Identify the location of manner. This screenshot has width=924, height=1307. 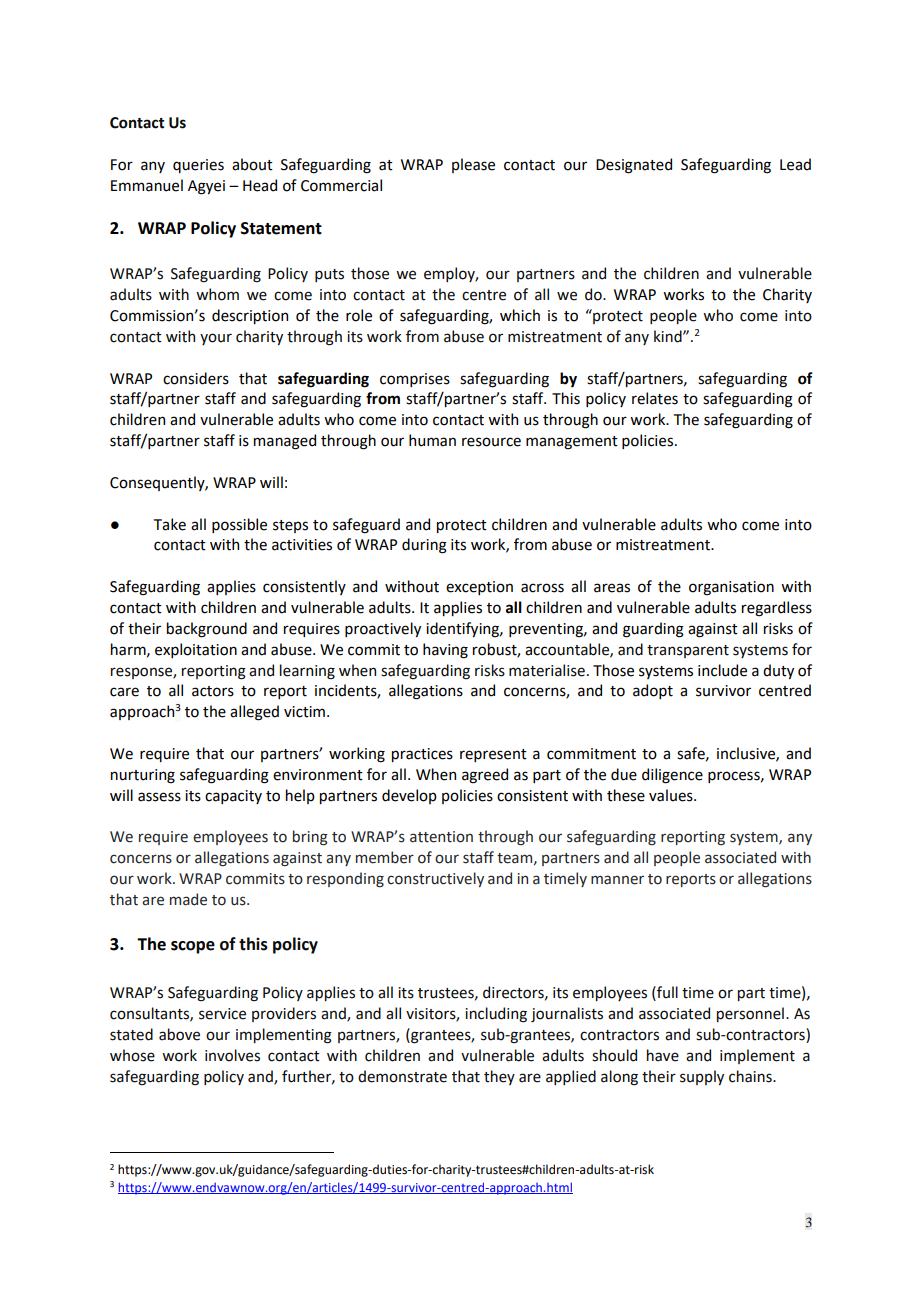
(617, 880).
